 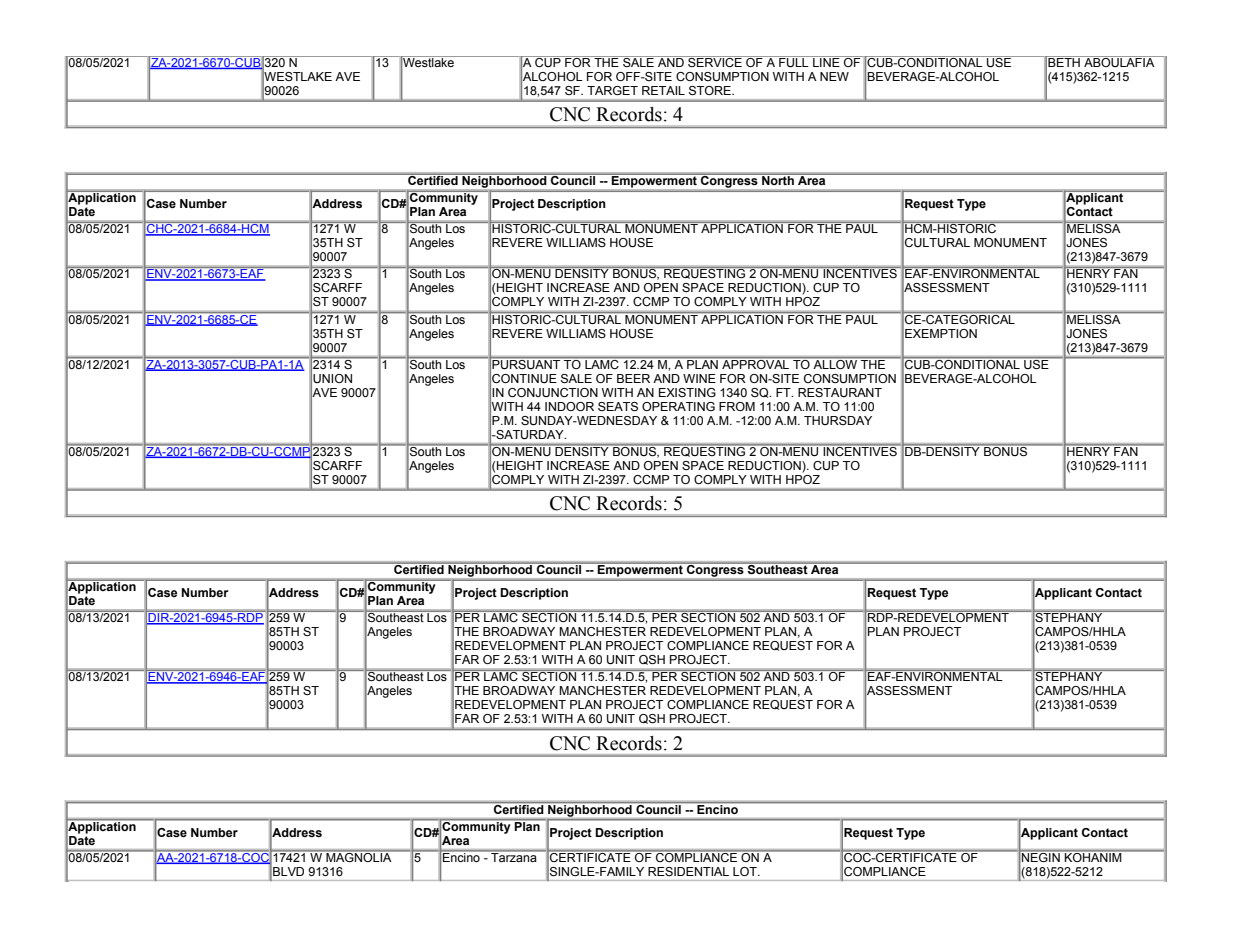 What do you see at coordinates (737, 406) in the image?
I see `FROM` at bounding box center [737, 406].
